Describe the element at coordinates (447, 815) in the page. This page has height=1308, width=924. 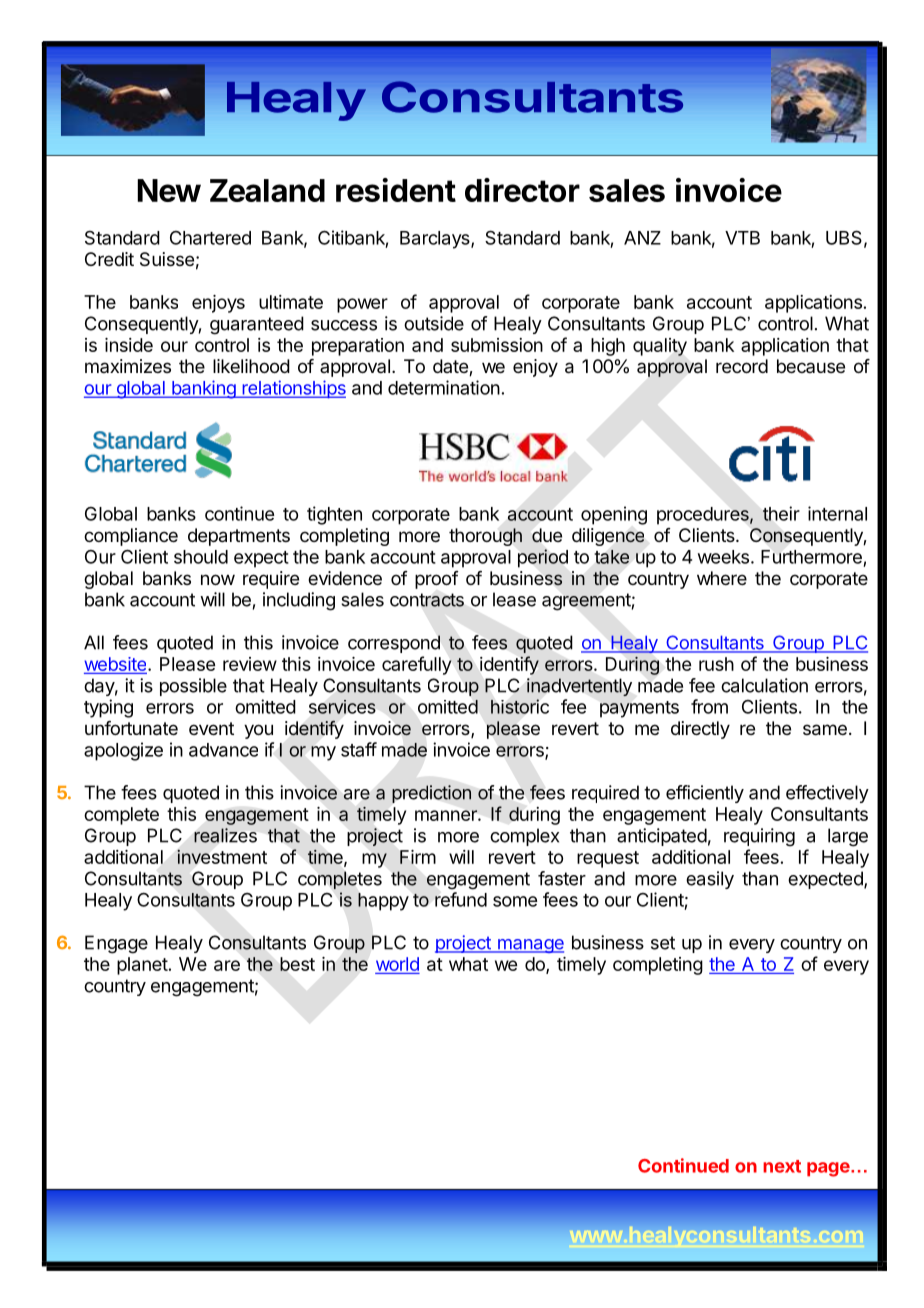
I see `manner` at that location.
